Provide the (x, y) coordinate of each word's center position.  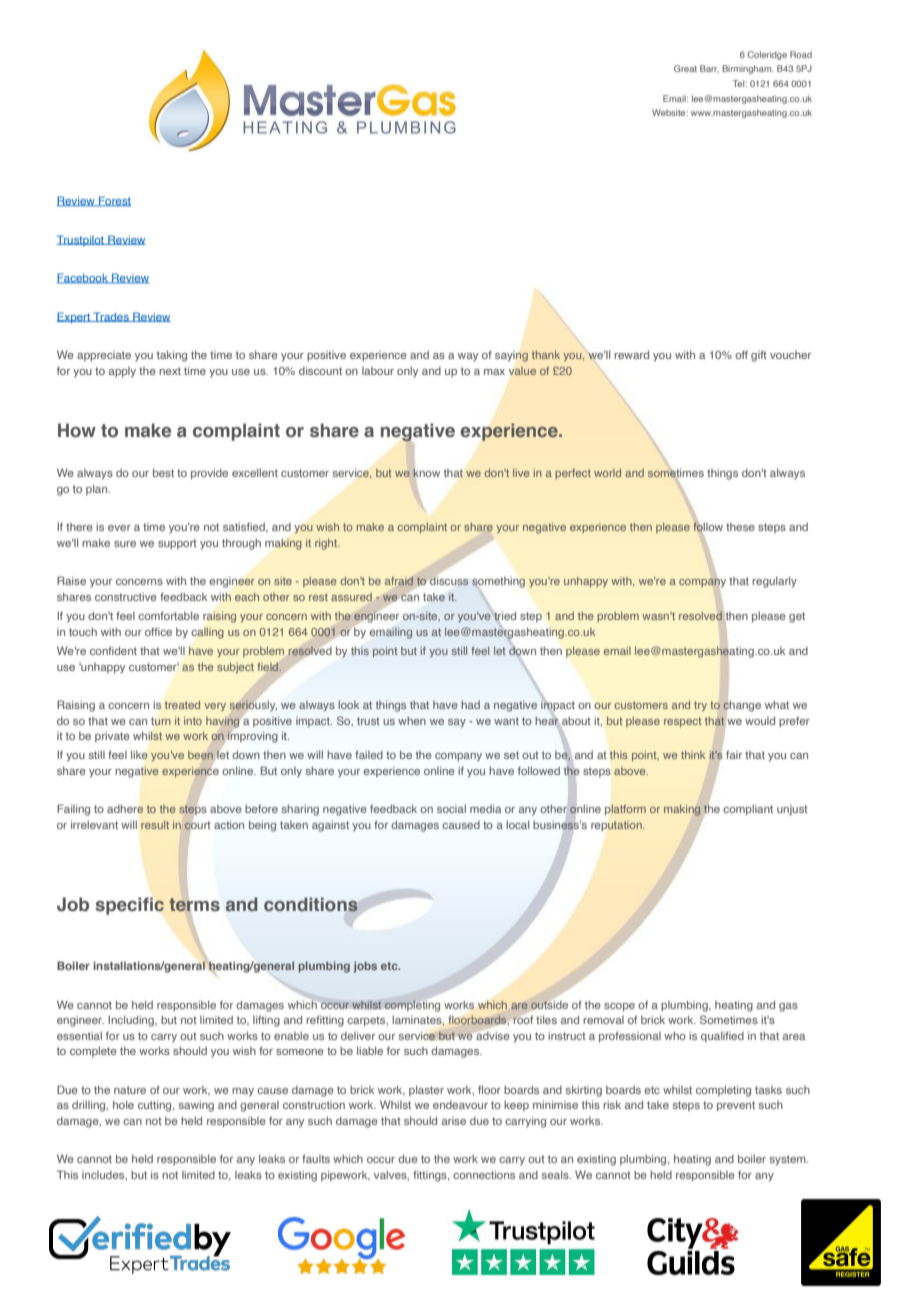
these (740, 527)
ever (119, 528)
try (700, 706)
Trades (111, 317)
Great (685, 68)
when (412, 721)
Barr (709, 69)
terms (194, 904)
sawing (196, 1106)
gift (759, 356)
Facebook (83, 278)
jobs (365, 967)
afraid (399, 581)
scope (619, 1007)
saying (511, 356)
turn (161, 721)
